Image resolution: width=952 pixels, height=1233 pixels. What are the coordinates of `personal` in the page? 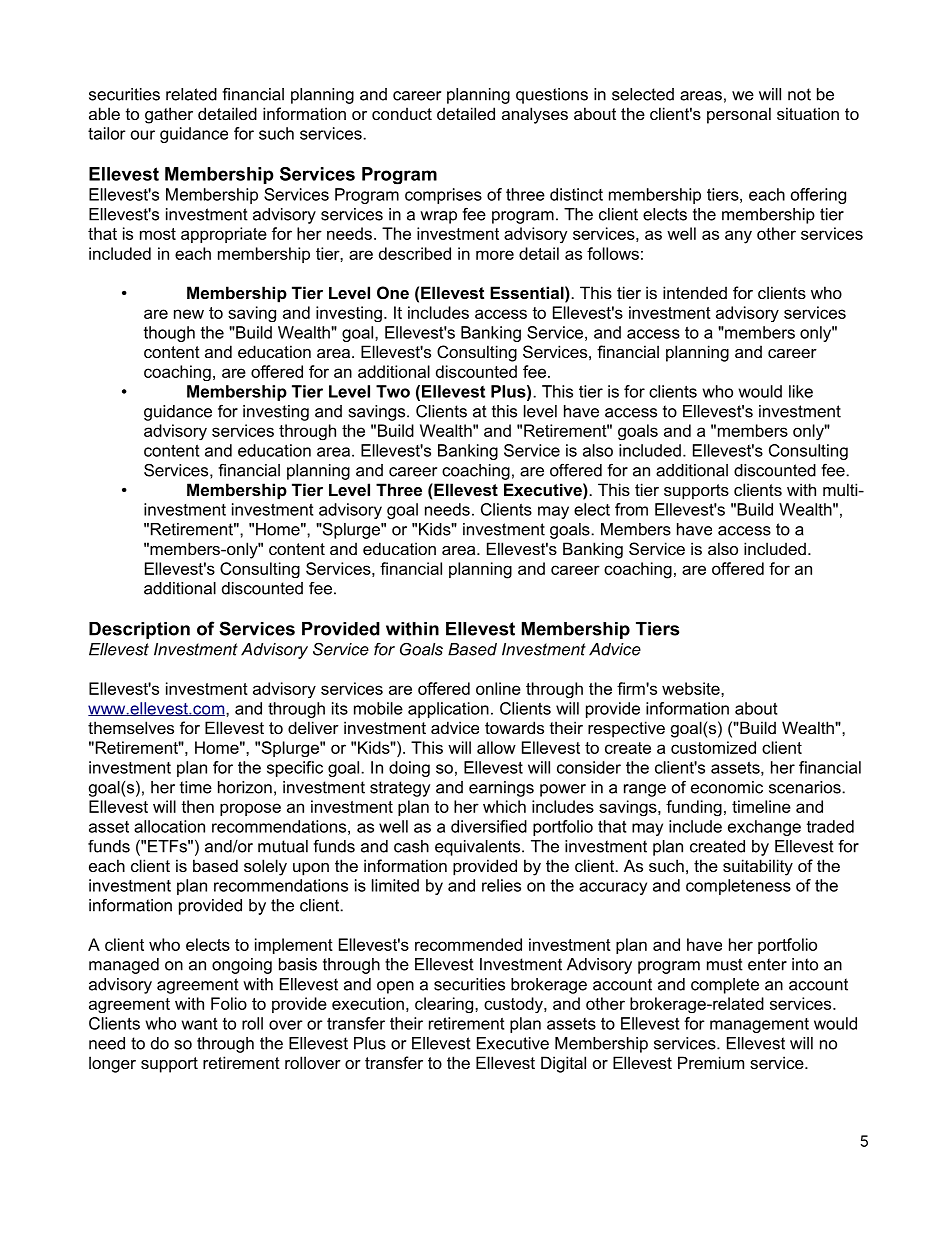 It's located at (739, 115).
